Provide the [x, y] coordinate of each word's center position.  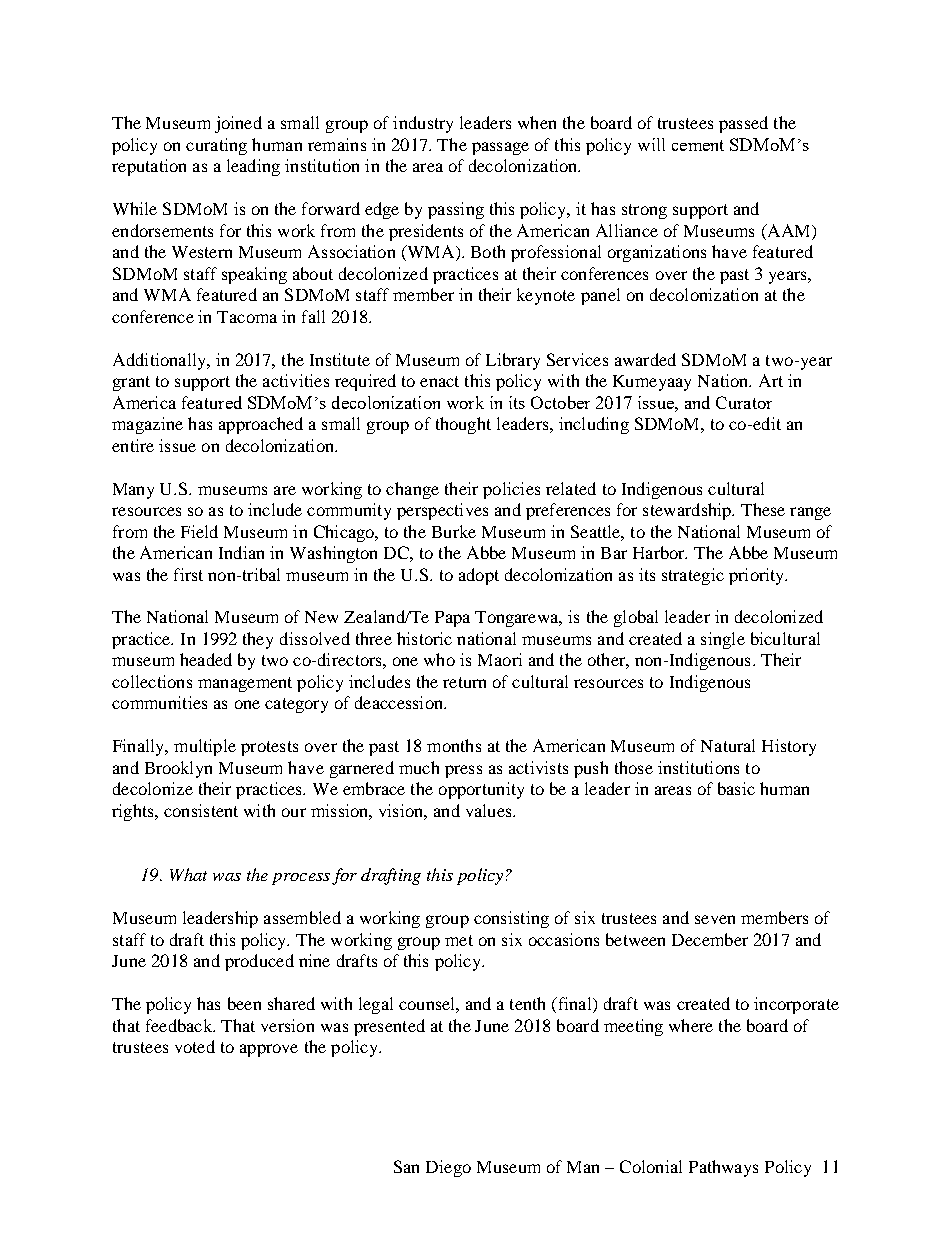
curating [216, 146]
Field [199, 531]
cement [698, 145]
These [763, 509]
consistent [201, 810]
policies [511, 490]
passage [500, 148]
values [490, 810]
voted [195, 1046]
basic [736, 788]
